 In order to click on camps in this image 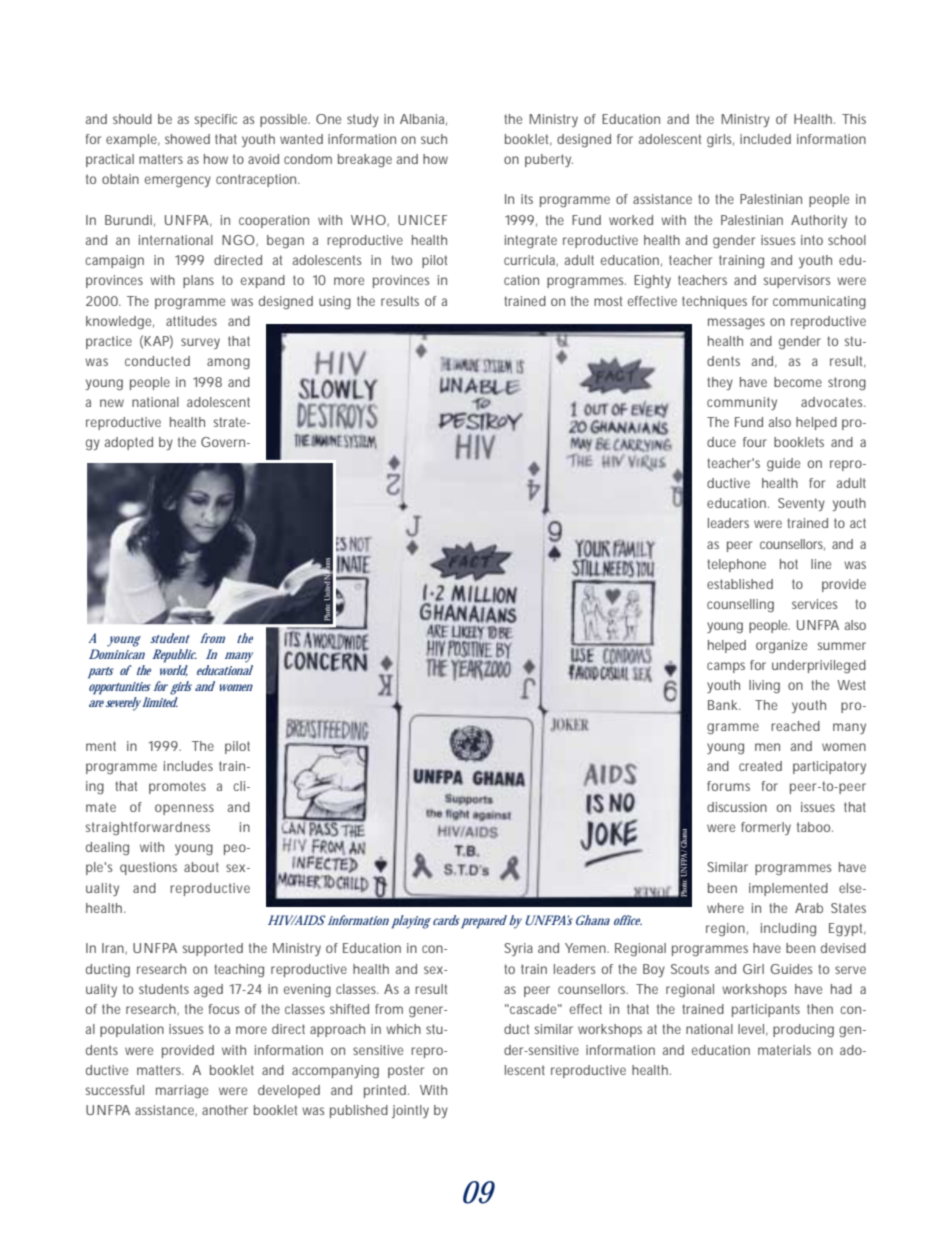, I will do `click(726, 667)`.
